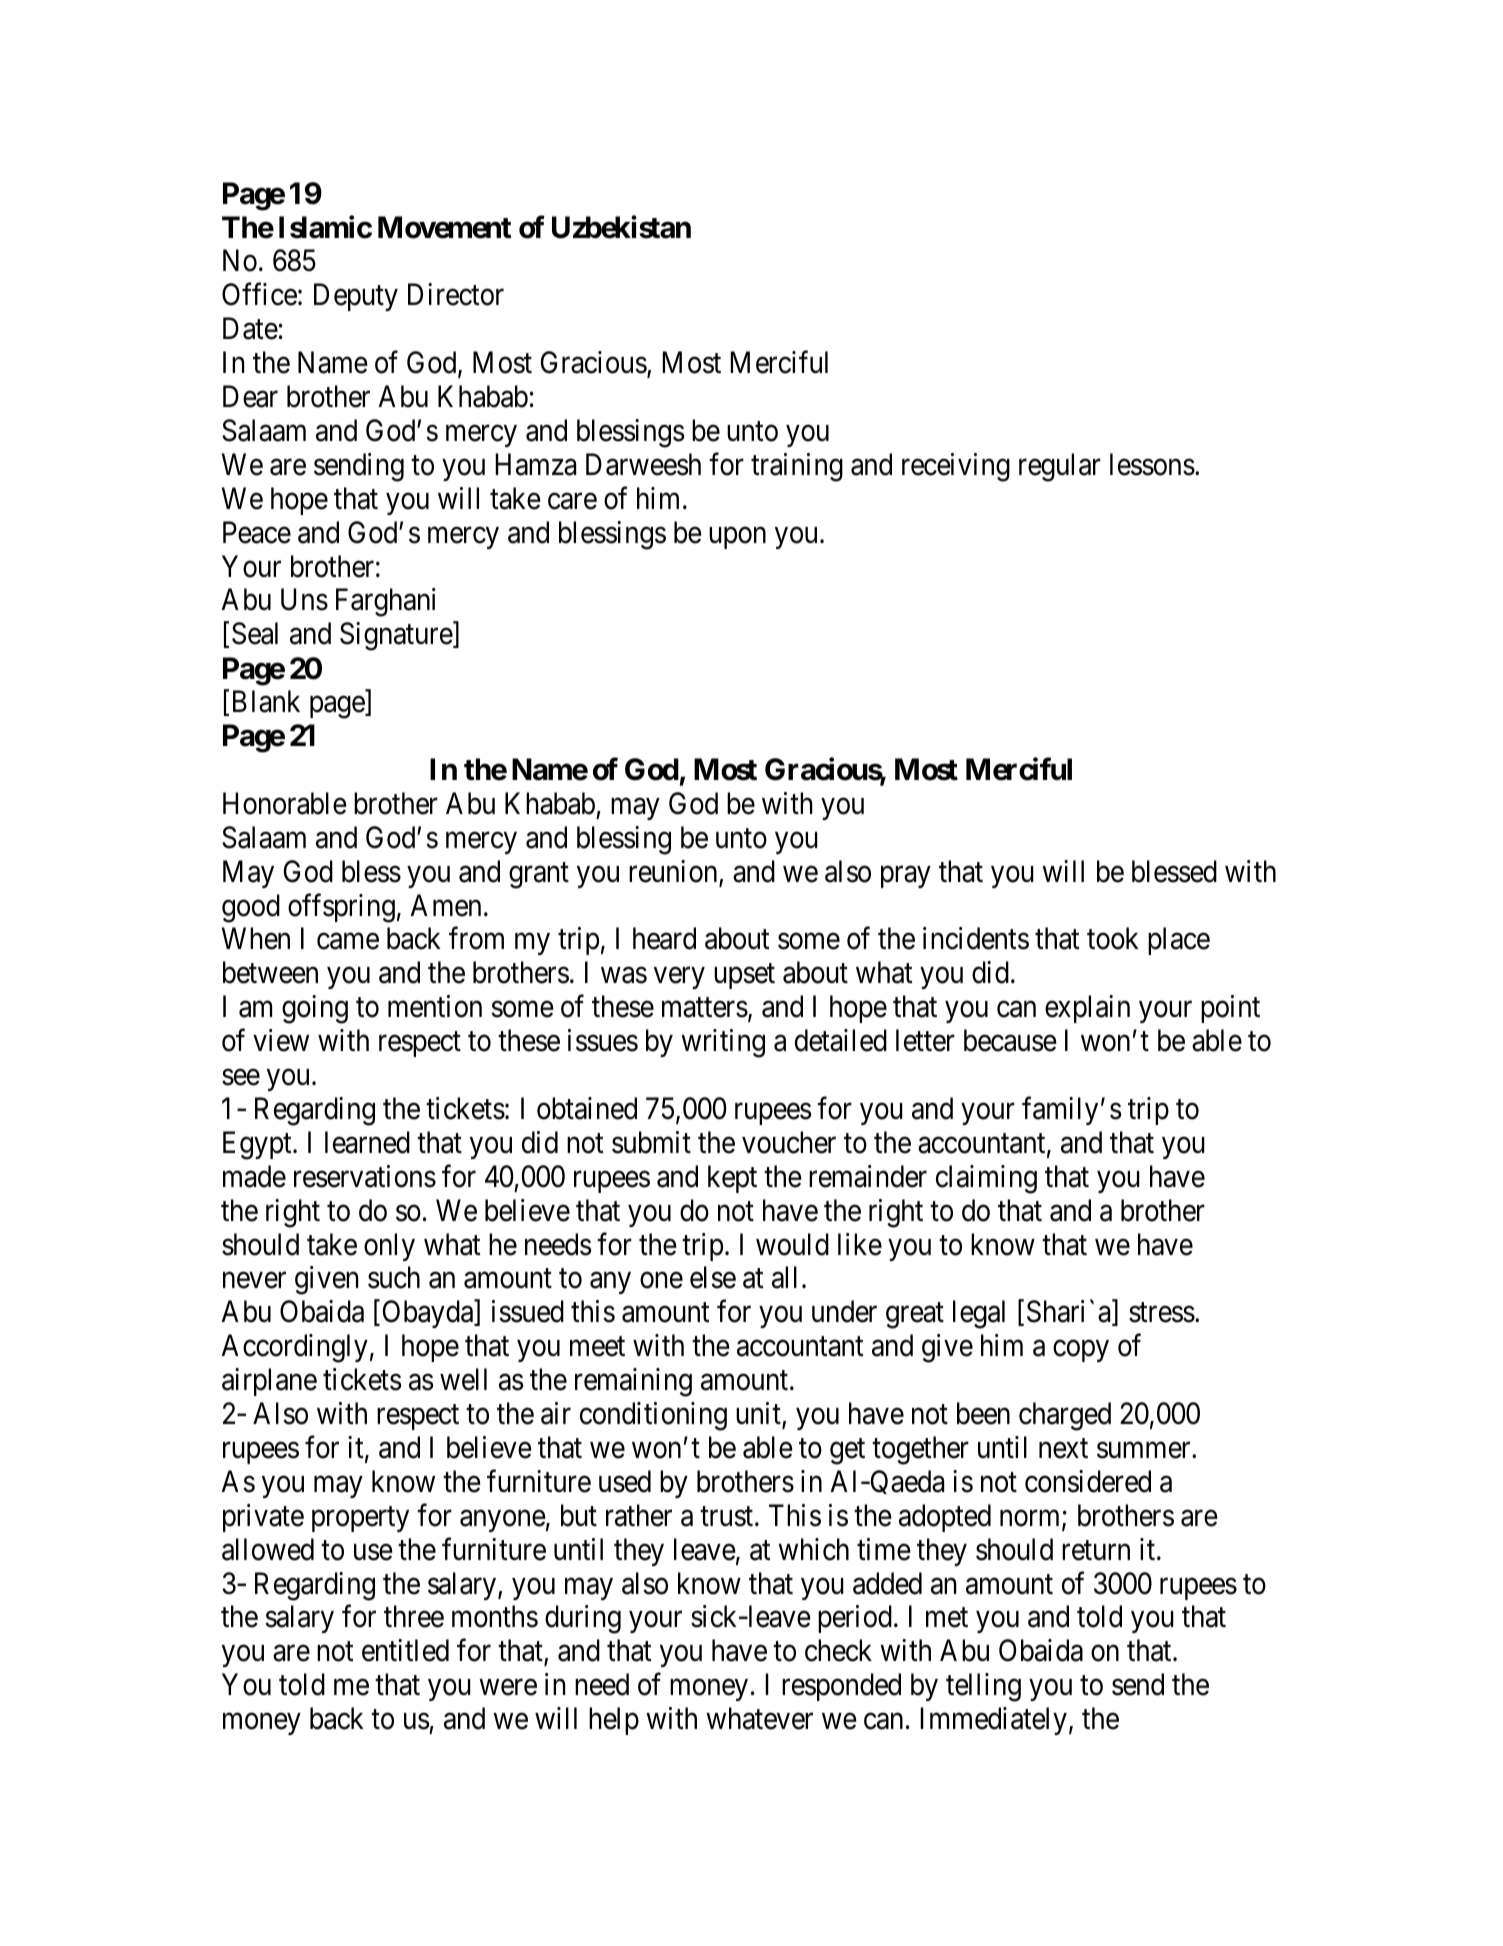 This screenshot has width=1503, height=1946. I want to click on came, so click(348, 942).
